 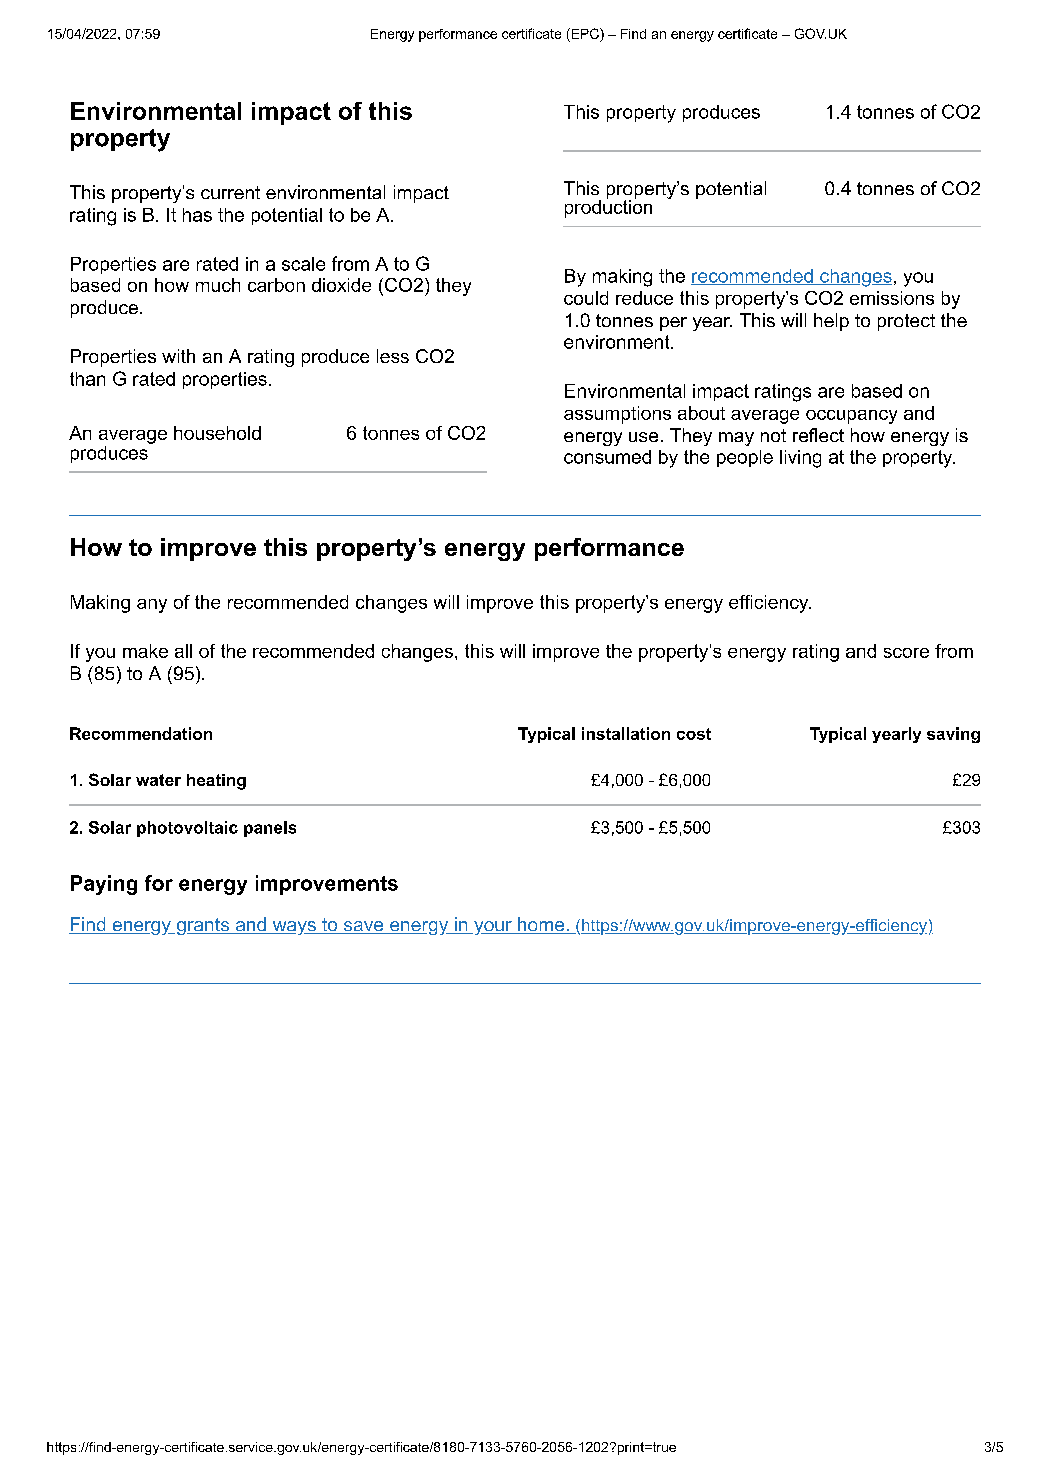 I want to click on saving, so click(x=953, y=735).
